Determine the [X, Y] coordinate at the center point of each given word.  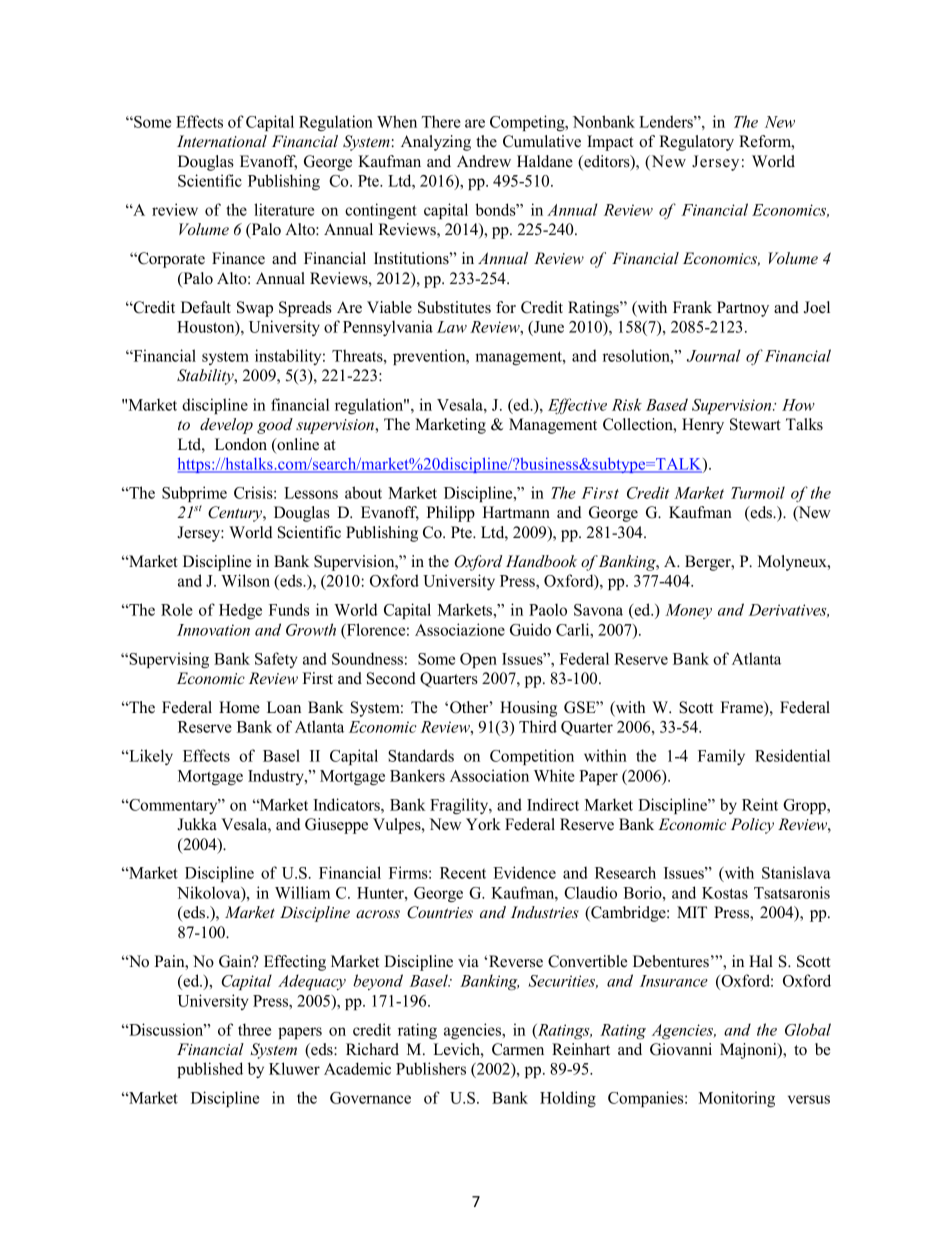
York [483, 824]
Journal [714, 355]
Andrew [484, 161]
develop [226, 426]
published [210, 1070]
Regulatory [696, 143]
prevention [430, 357]
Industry [277, 777]
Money [688, 611]
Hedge [240, 611]
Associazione [460, 629]
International [222, 141]
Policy [752, 826]
